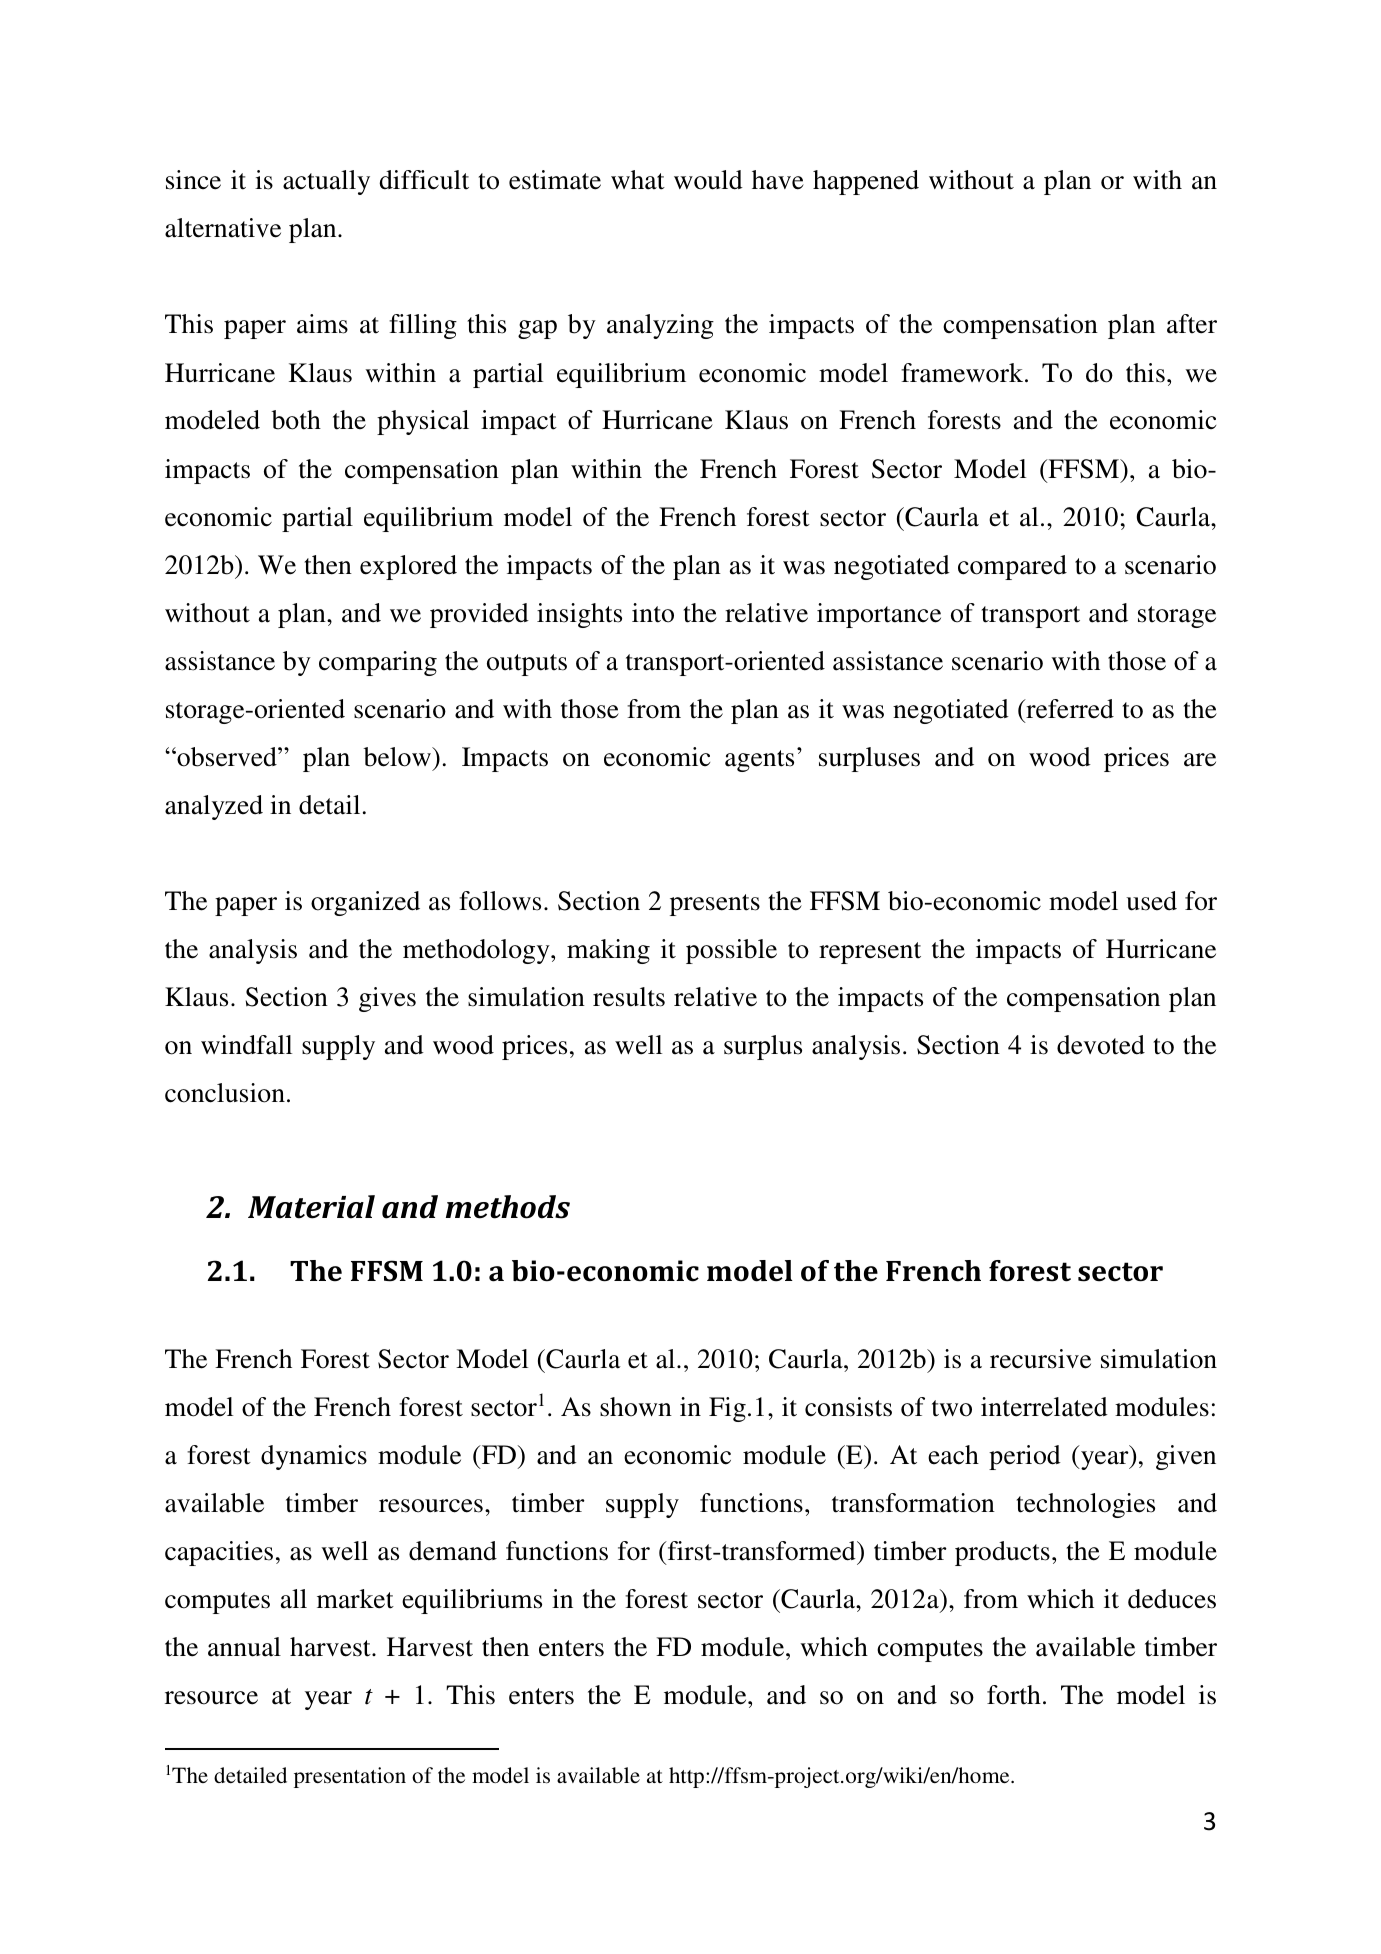 The height and width of the screenshot is (1954, 1381). What do you see at coordinates (1069, 709) in the screenshot?
I see `referred` at bounding box center [1069, 709].
